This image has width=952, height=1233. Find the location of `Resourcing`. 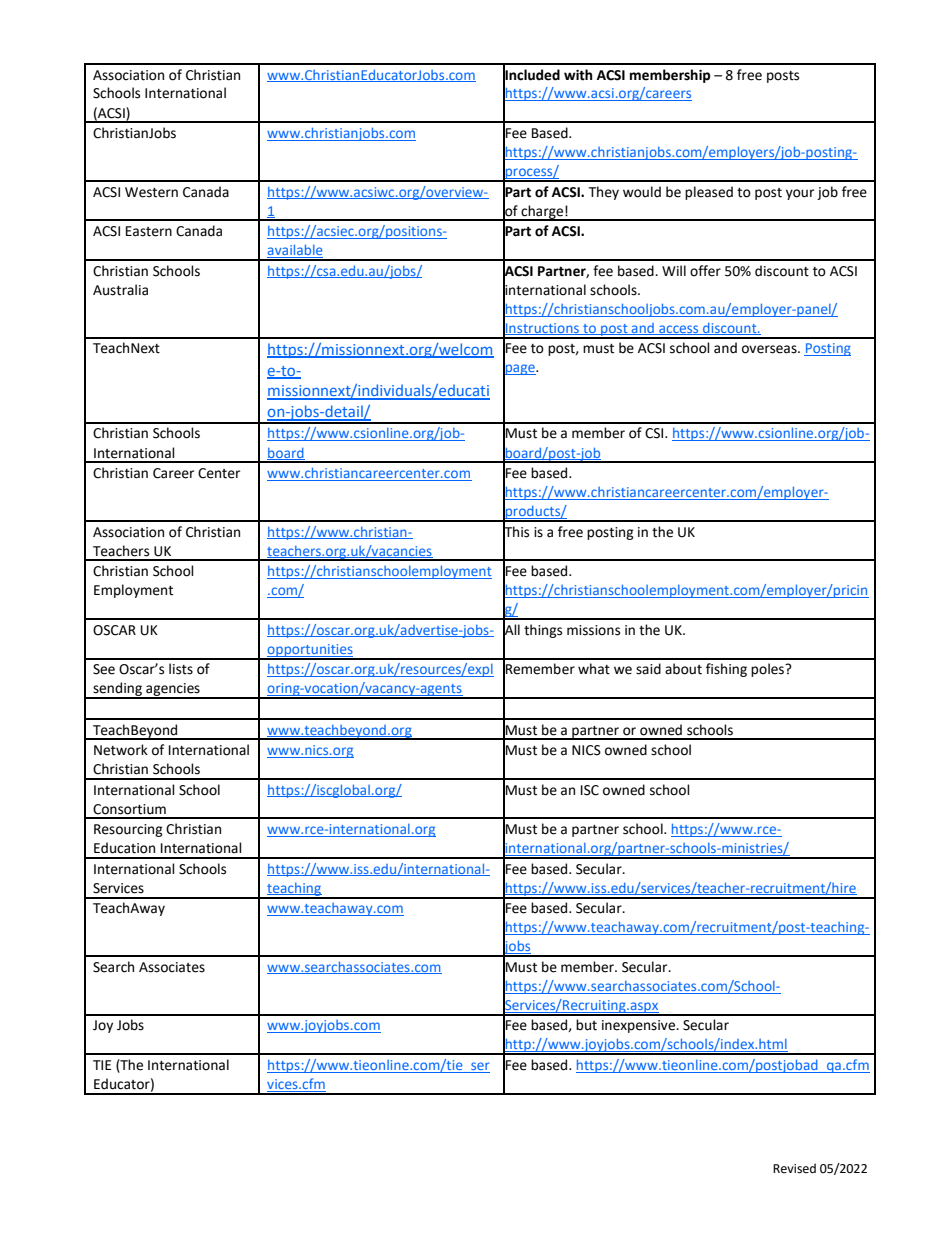

Resourcing is located at coordinates (128, 830).
